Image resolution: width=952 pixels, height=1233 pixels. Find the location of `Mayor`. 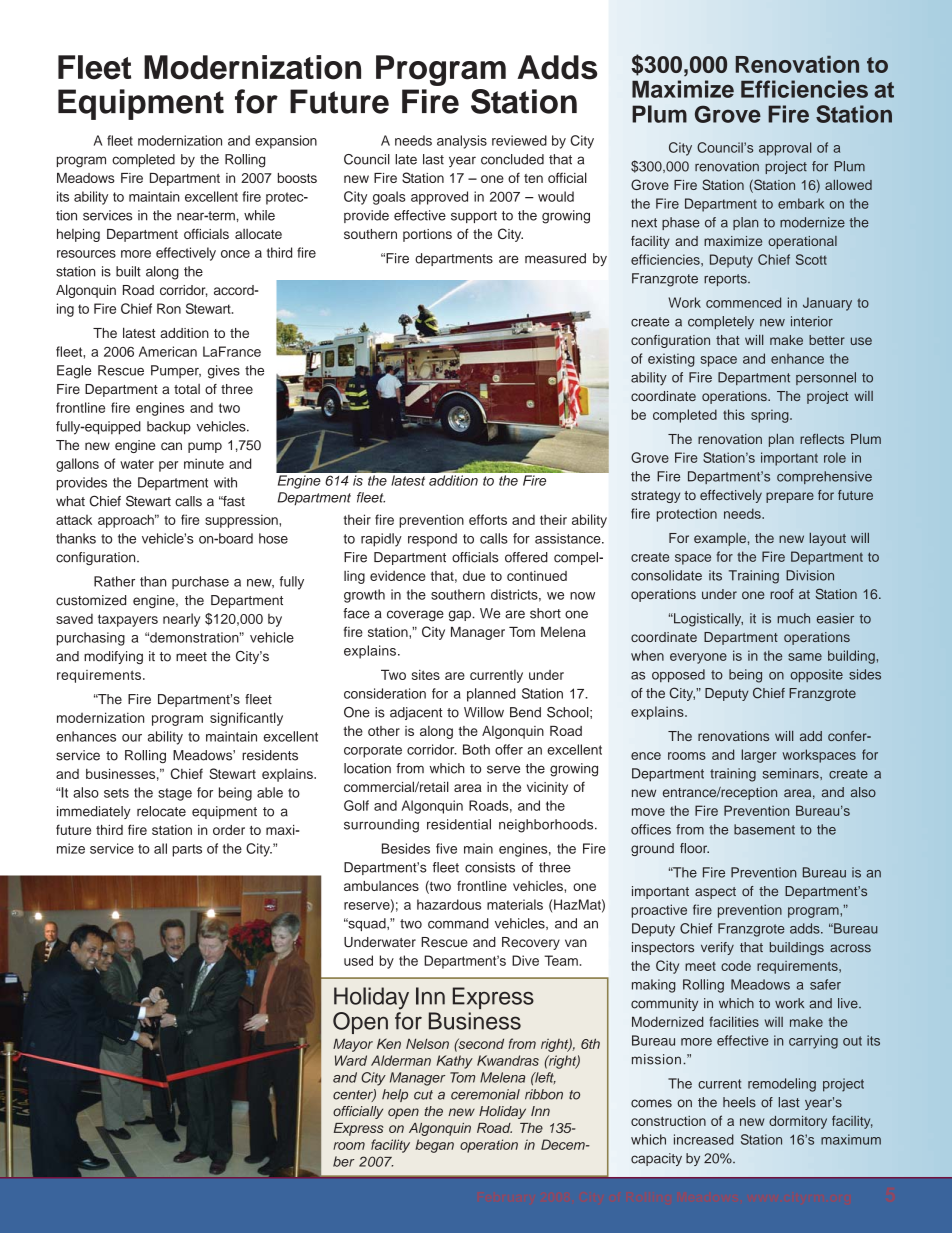

Mayor is located at coordinates (353, 1045).
